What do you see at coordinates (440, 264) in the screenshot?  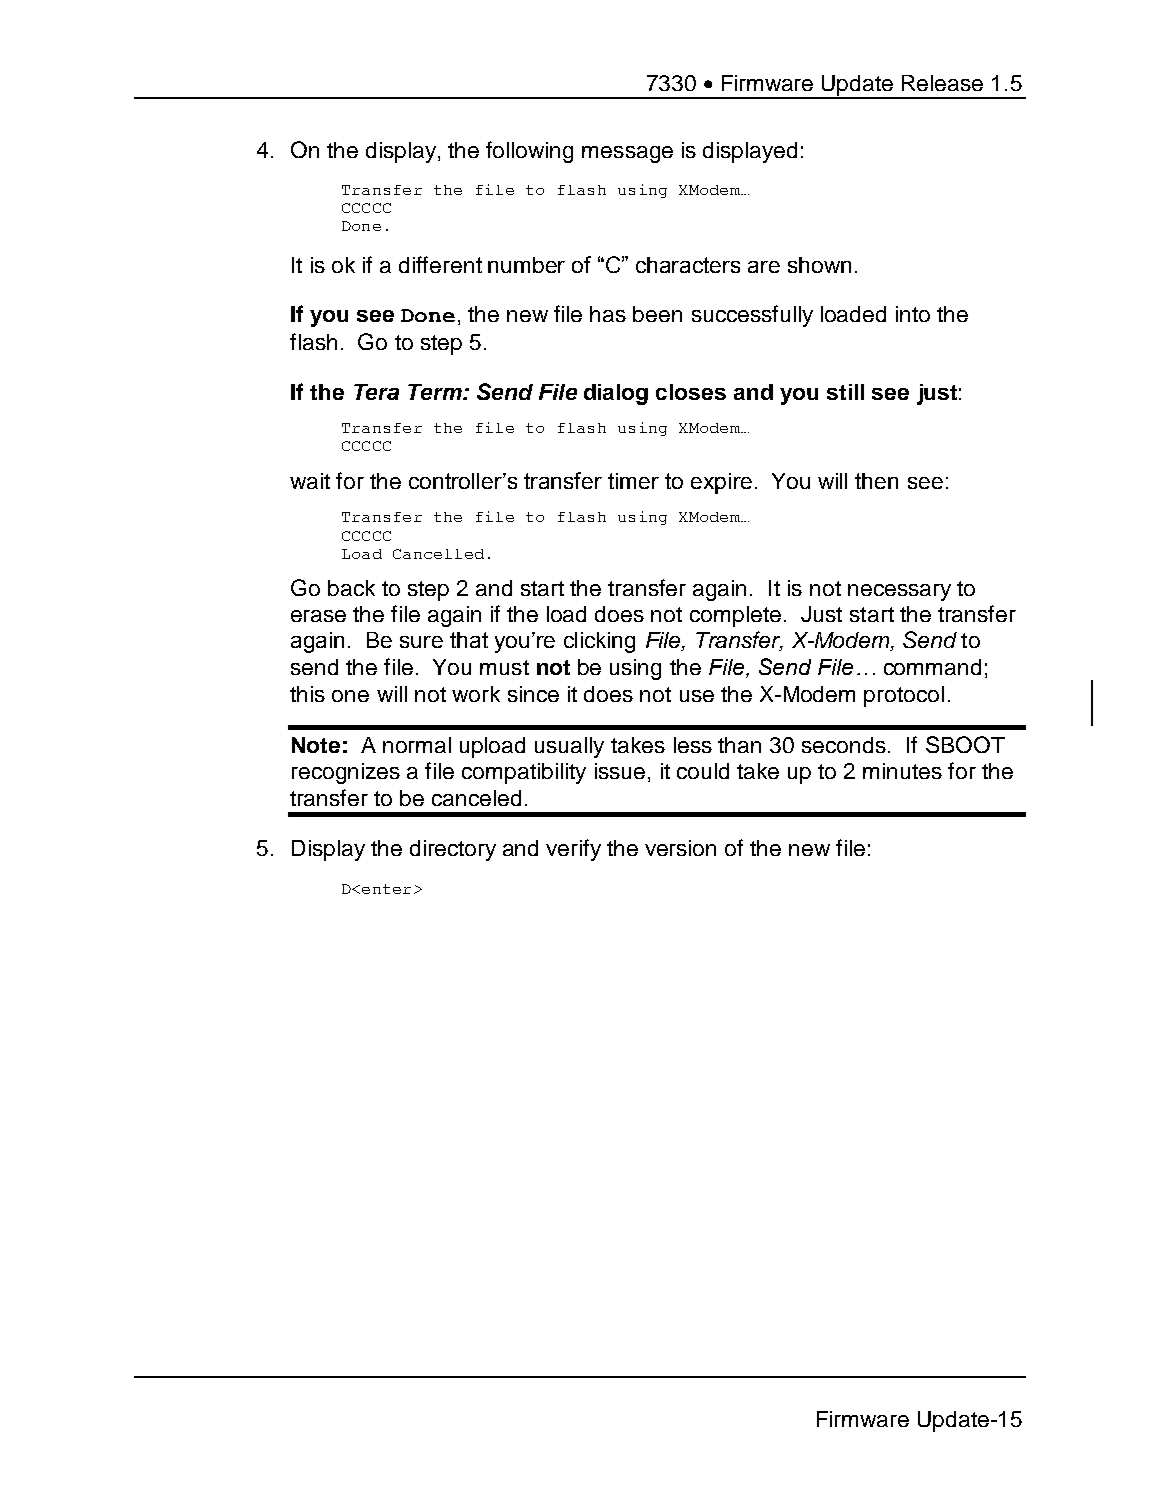 I see `different` at bounding box center [440, 264].
